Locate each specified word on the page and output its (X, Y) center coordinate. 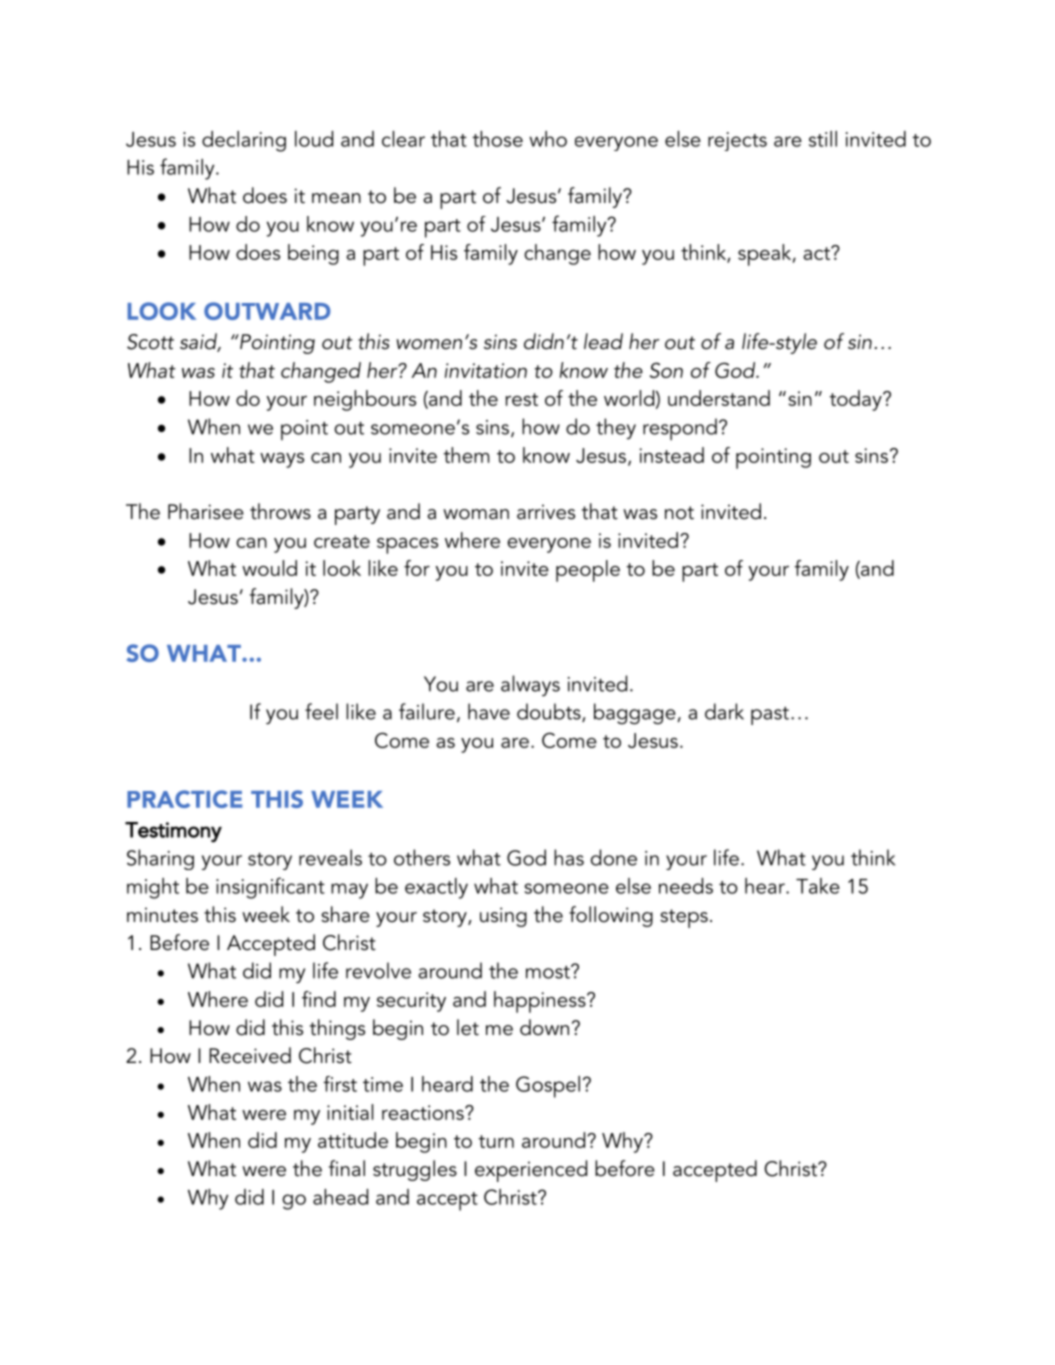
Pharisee (206, 511)
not (679, 513)
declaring (244, 141)
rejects (737, 141)
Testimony (173, 832)
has (569, 857)
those (497, 139)
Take (818, 886)
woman (476, 514)
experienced (531, 1171)
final (347, 1168)
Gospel (548, 1087)
